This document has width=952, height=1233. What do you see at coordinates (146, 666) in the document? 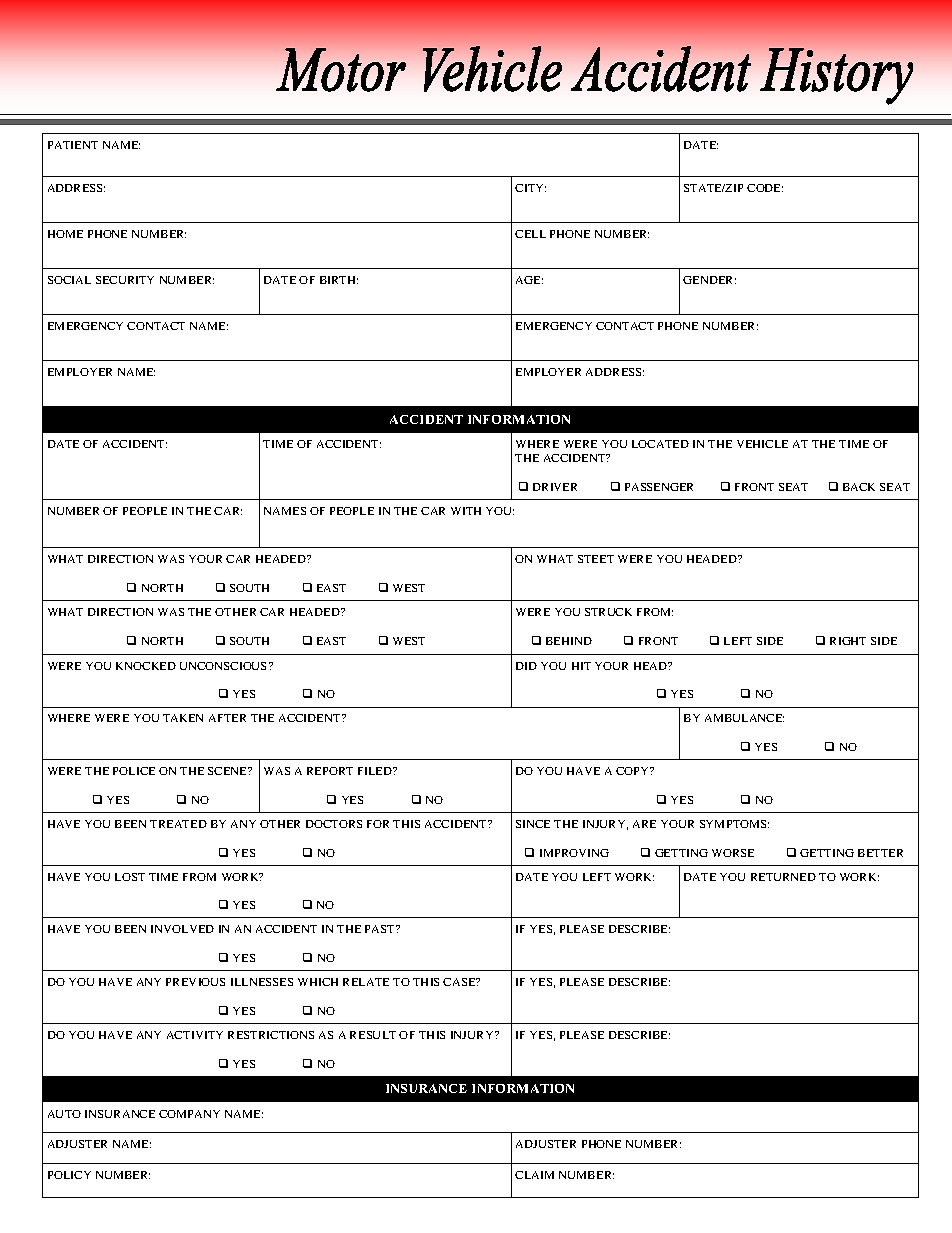
I see `KNOCKED` at bounding box center [146, 666].
